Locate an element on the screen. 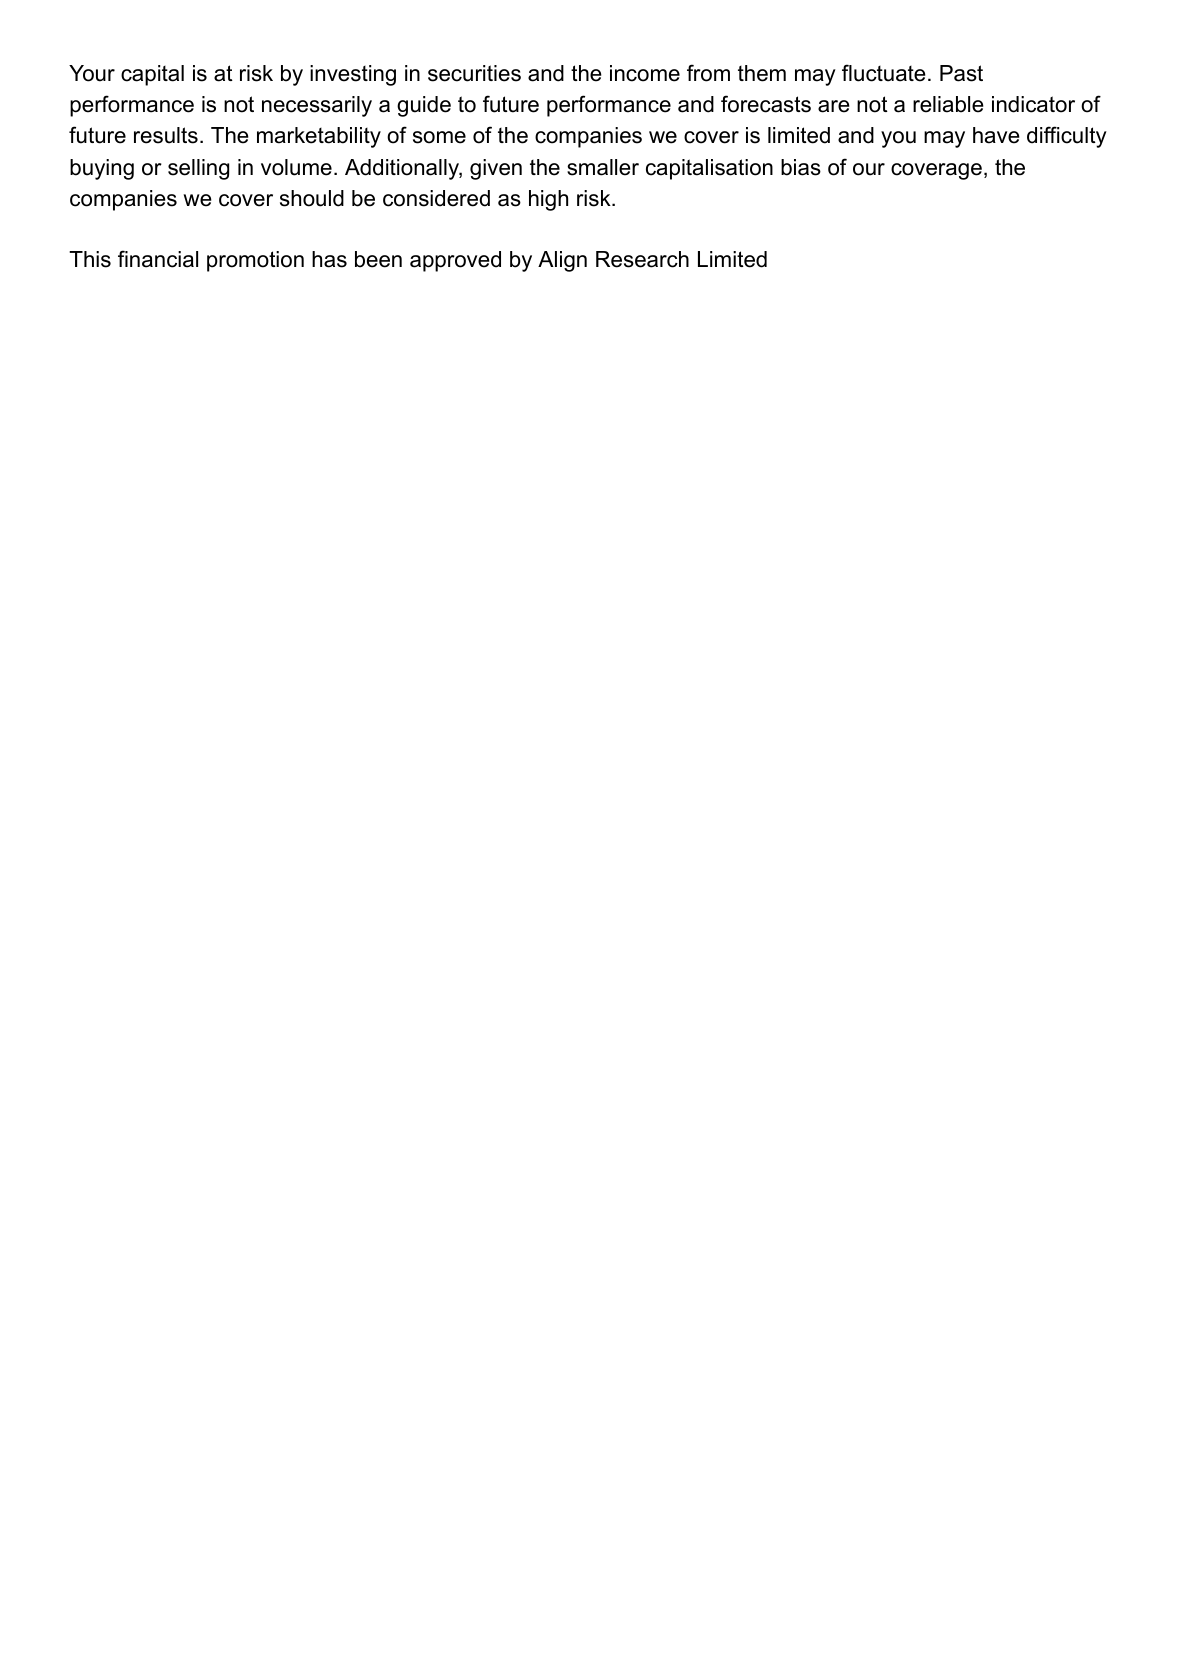  bias is located at coordinates (801, 167).
